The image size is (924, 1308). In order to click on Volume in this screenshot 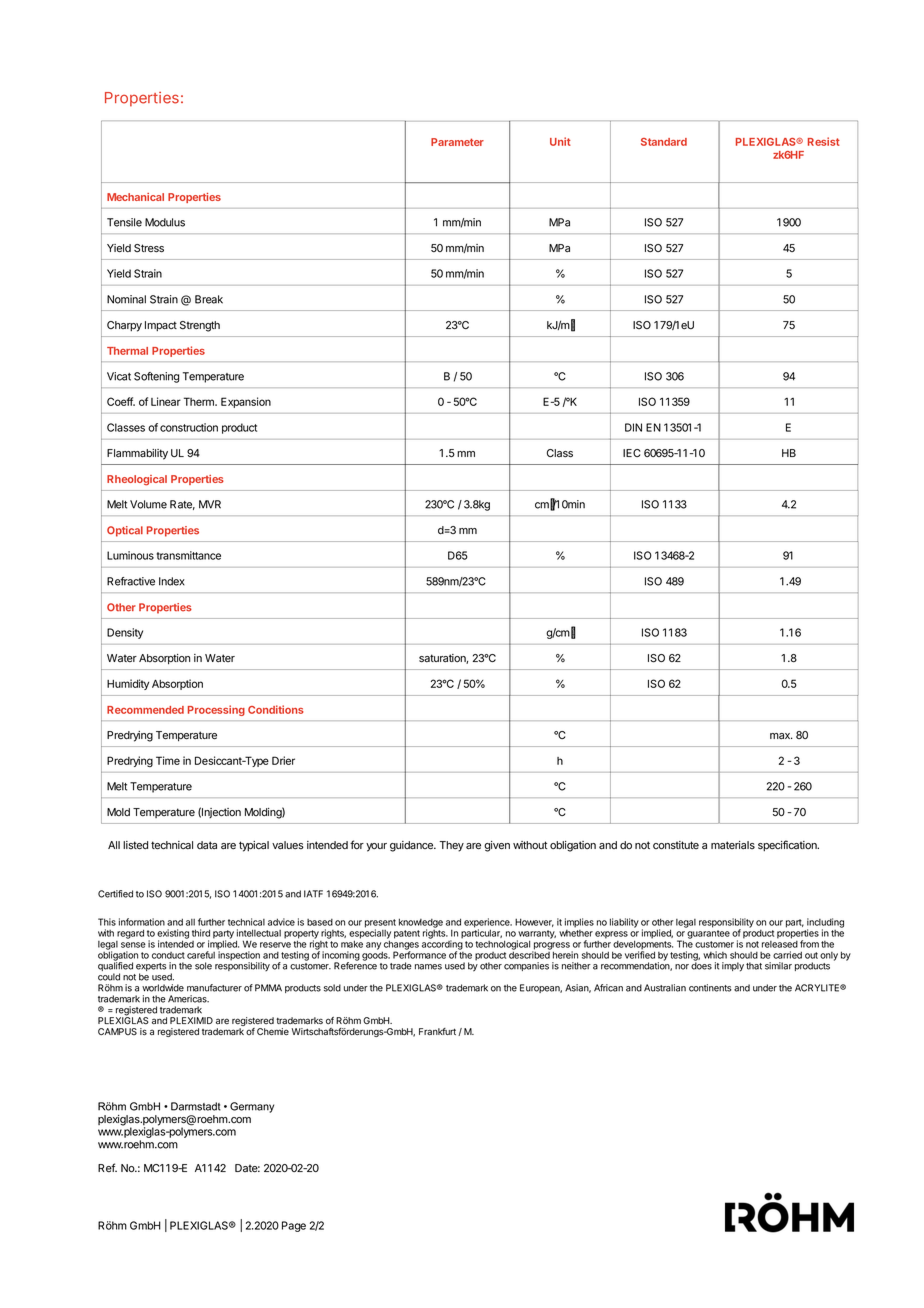, I will do `click(148, 504)`.
